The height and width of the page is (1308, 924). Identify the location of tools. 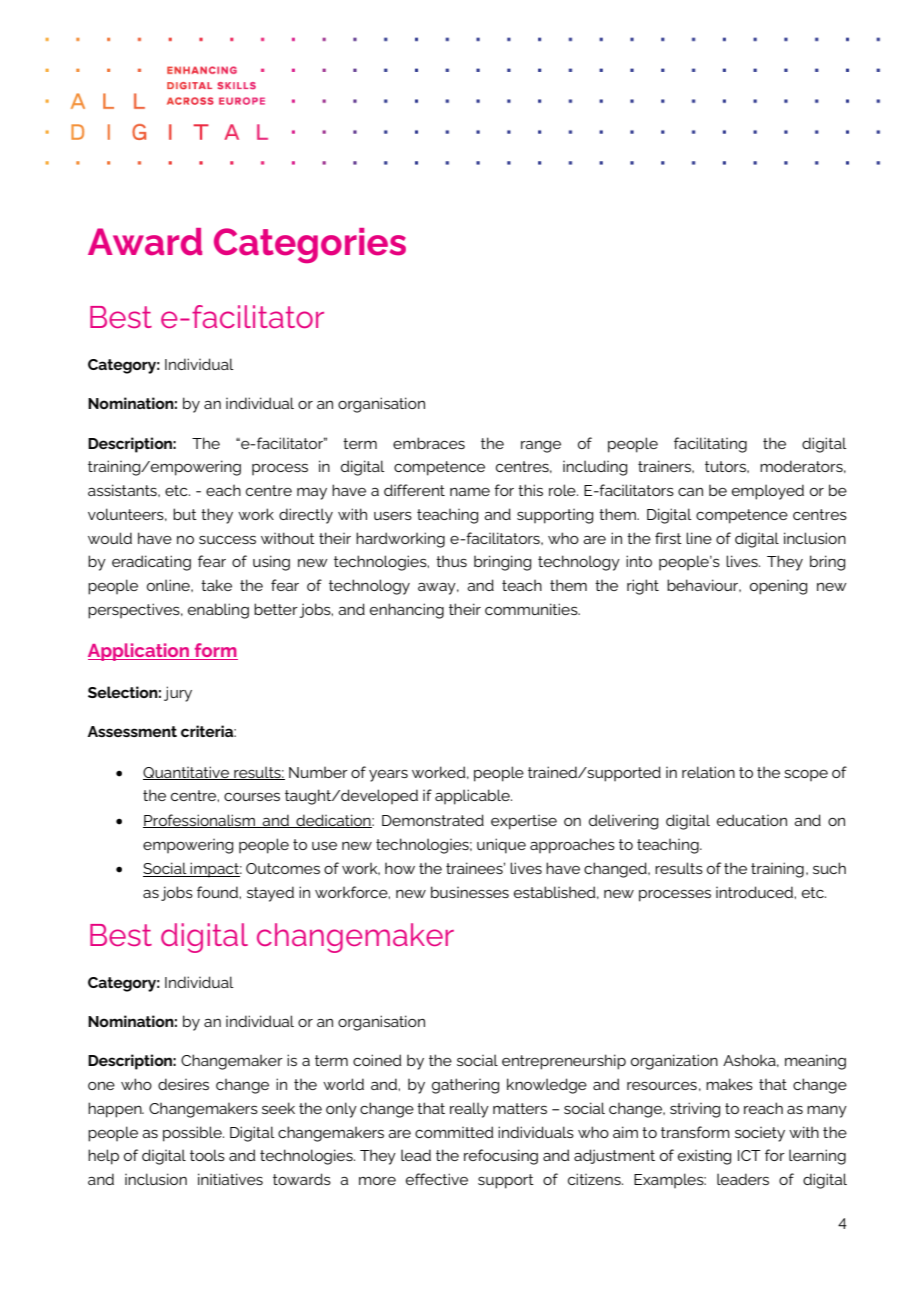
(207, 1155).
